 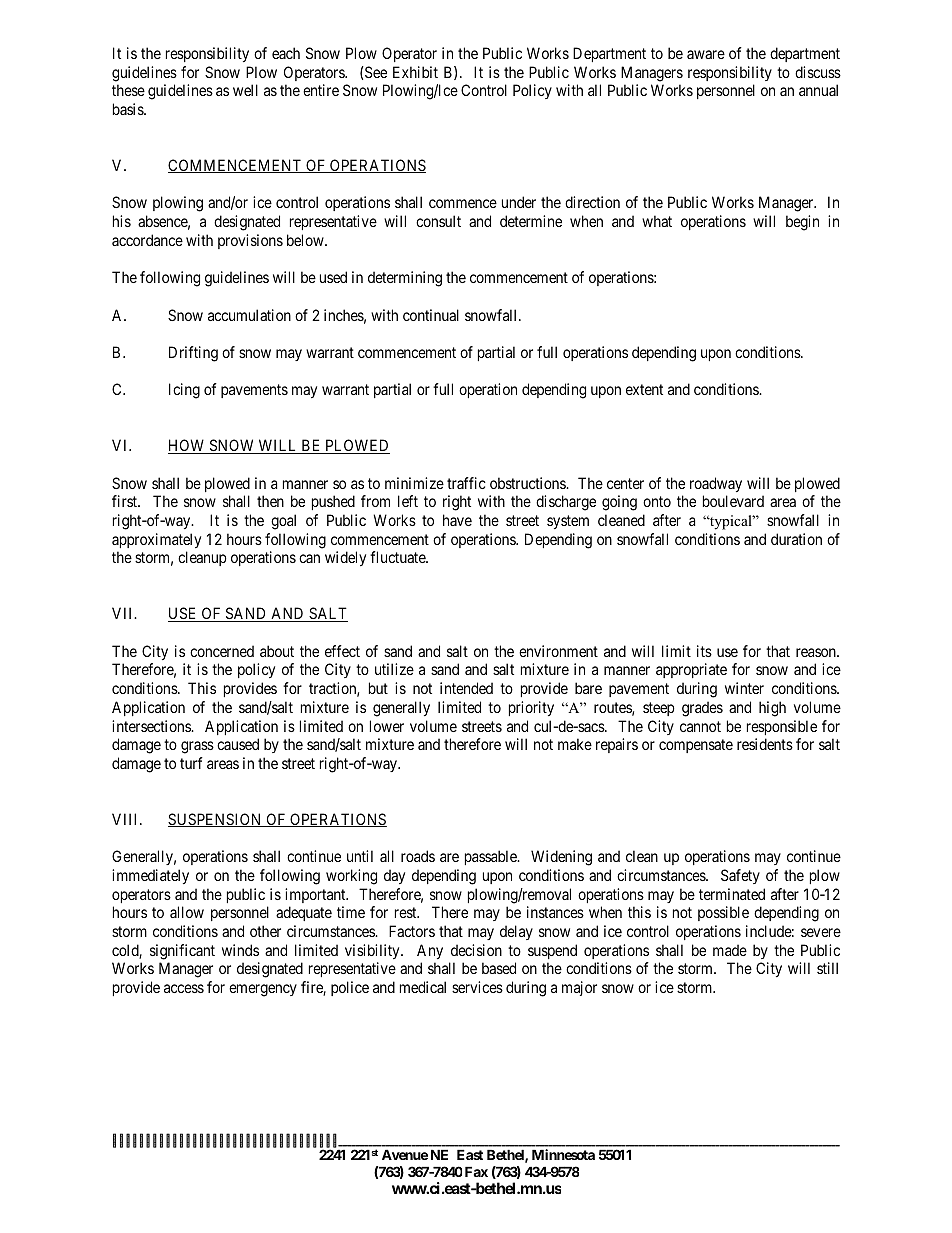 What do you see at coordinates (184, 988) in the document?
I see `access` at bounding box center [184, 988].
